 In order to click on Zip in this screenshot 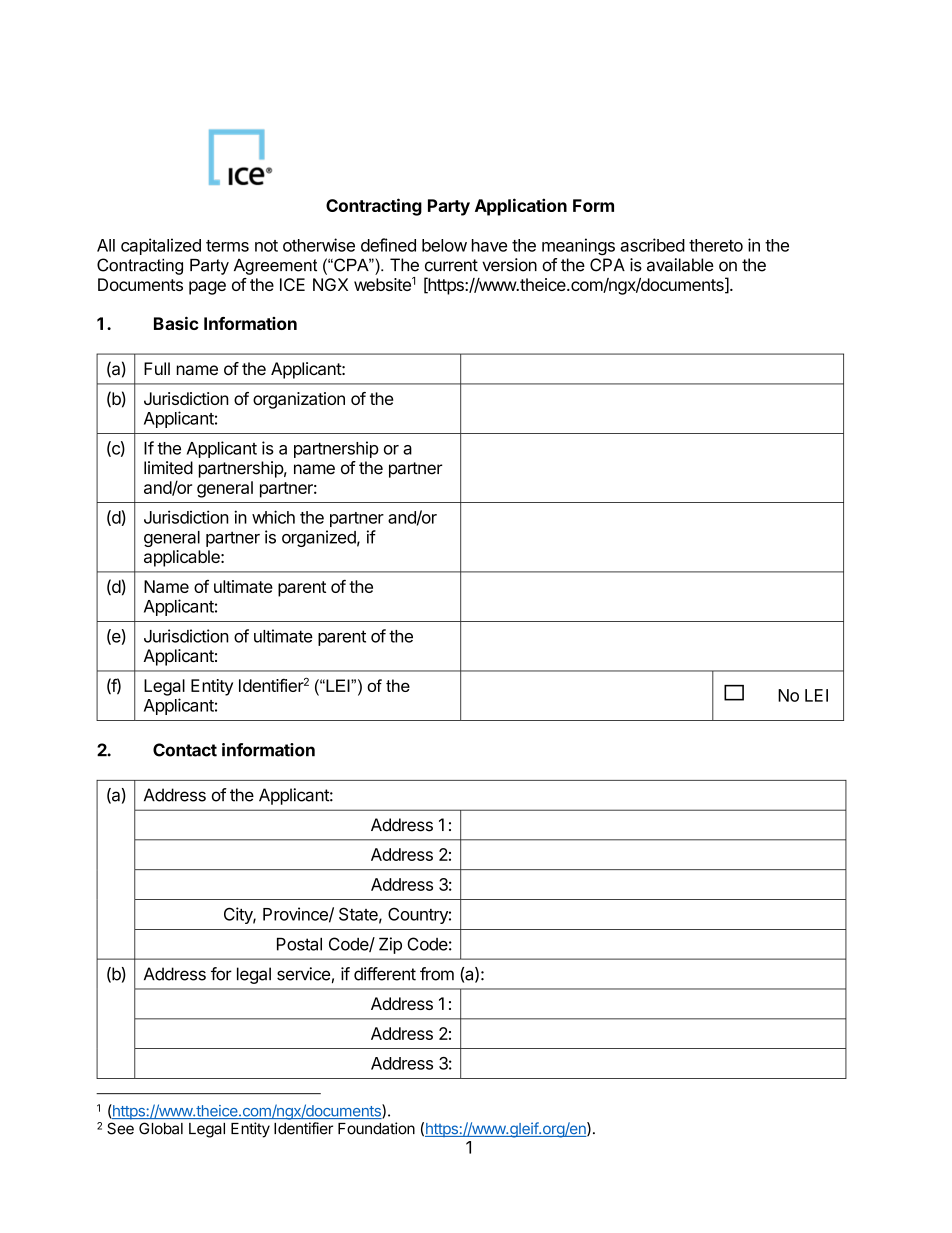, I will do `click(390, 945)`.
